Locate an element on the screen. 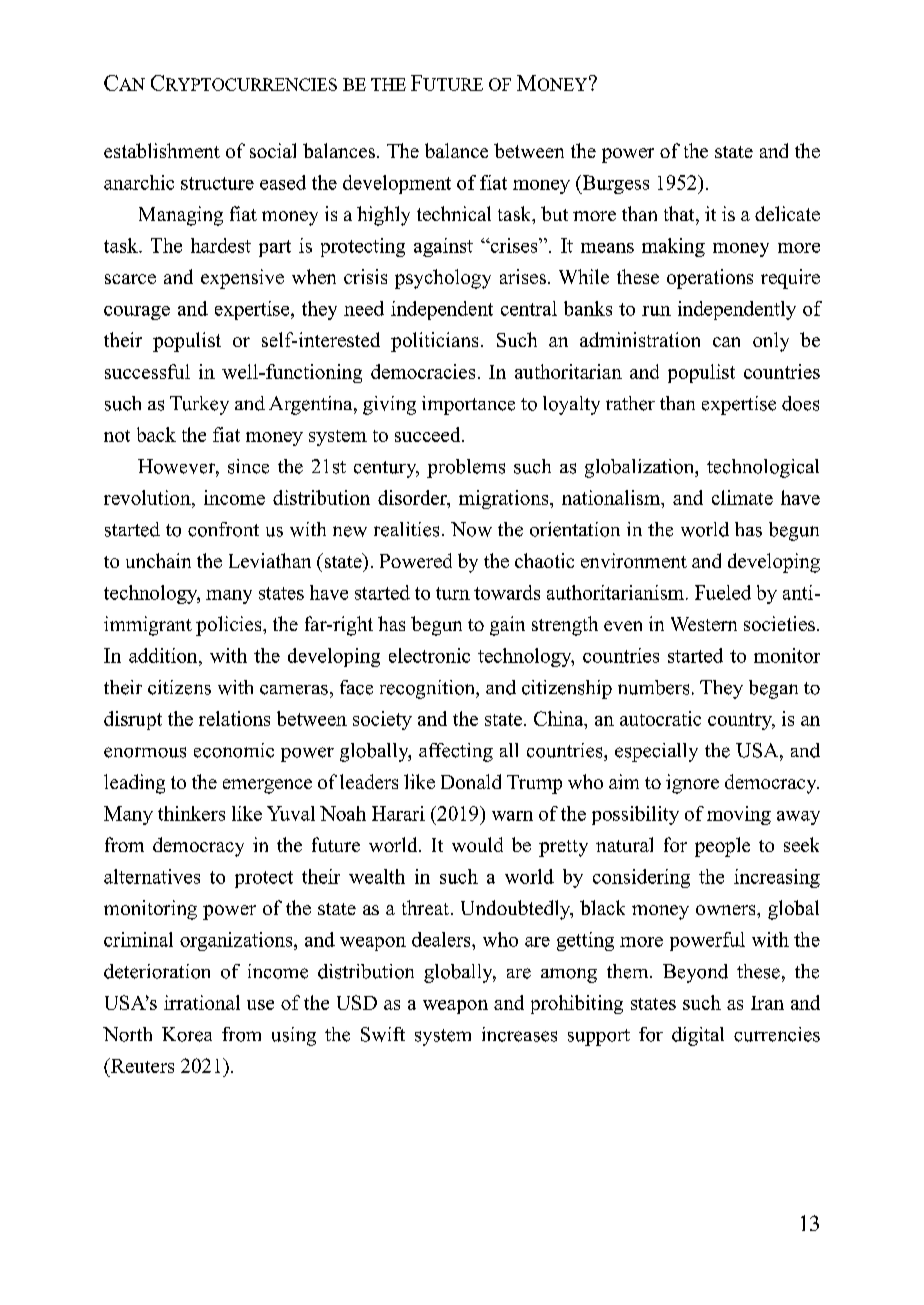  technological is located at coordinates (763, 468).
